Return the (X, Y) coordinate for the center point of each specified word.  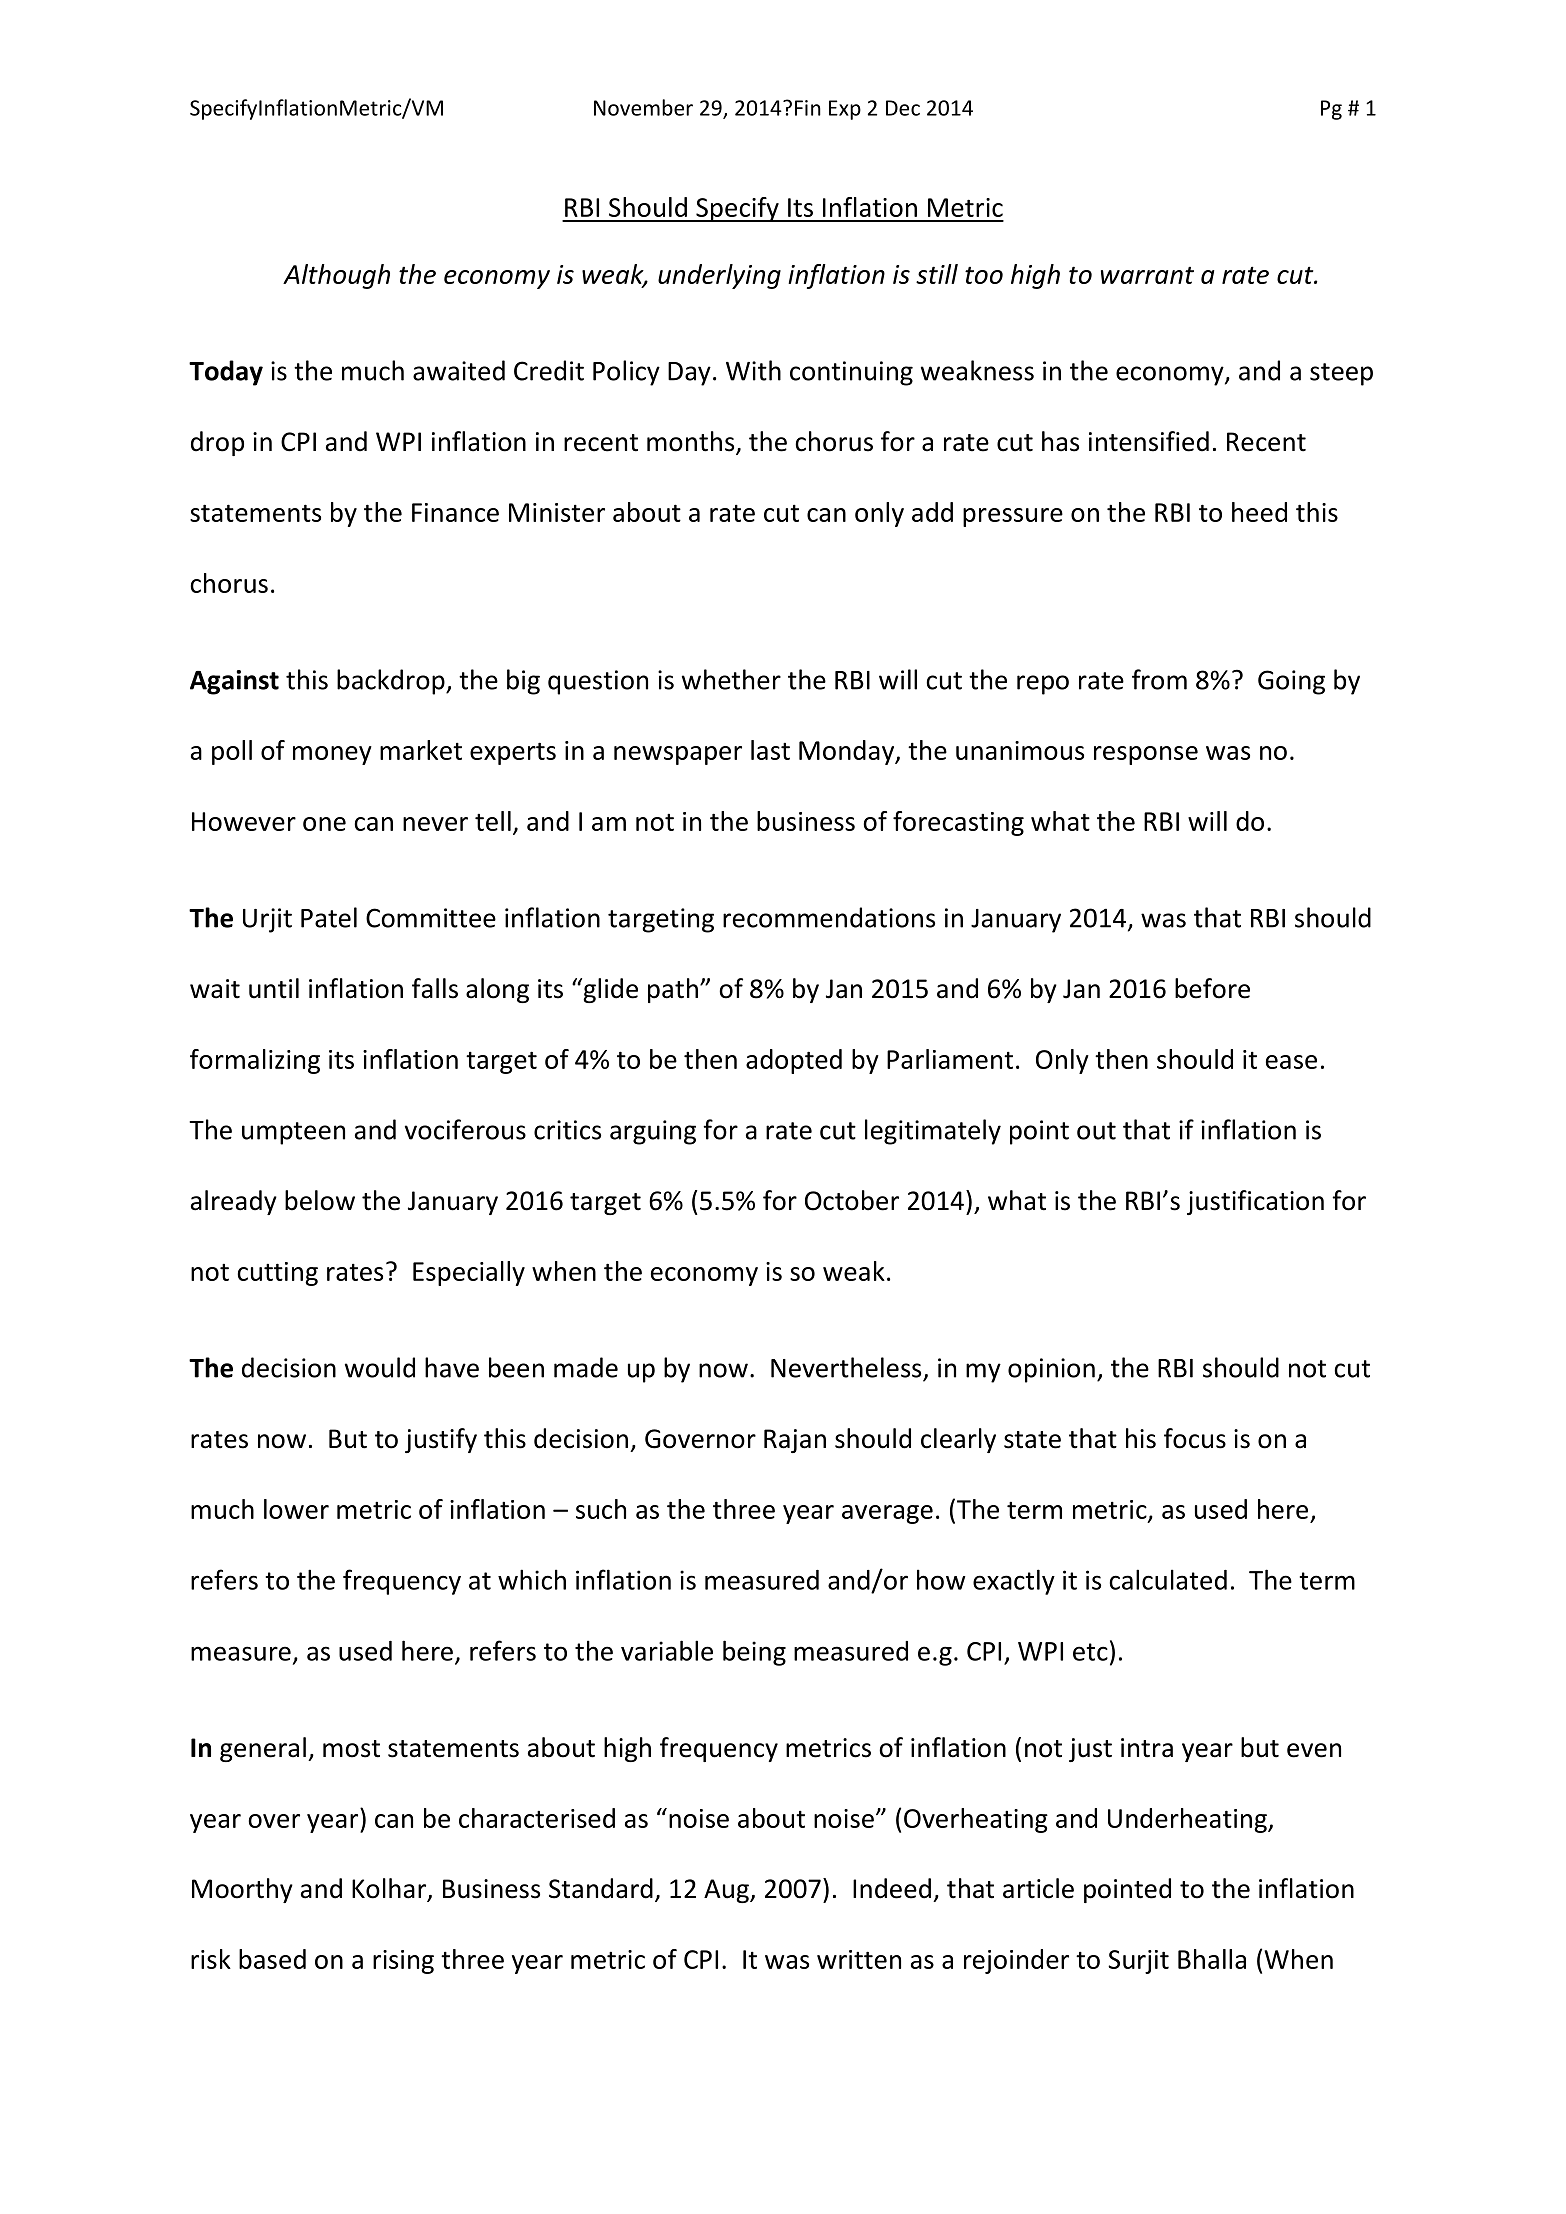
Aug (727, 1891)
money (332, 755)
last (770, 750)
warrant (1147, 275)
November (643, 107)
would (380, 1367)
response (1146, 755)
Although (336, 276)
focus (1195, 1438)
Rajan (795, 1441)
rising (403, 1962)
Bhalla (1212, 1959)
